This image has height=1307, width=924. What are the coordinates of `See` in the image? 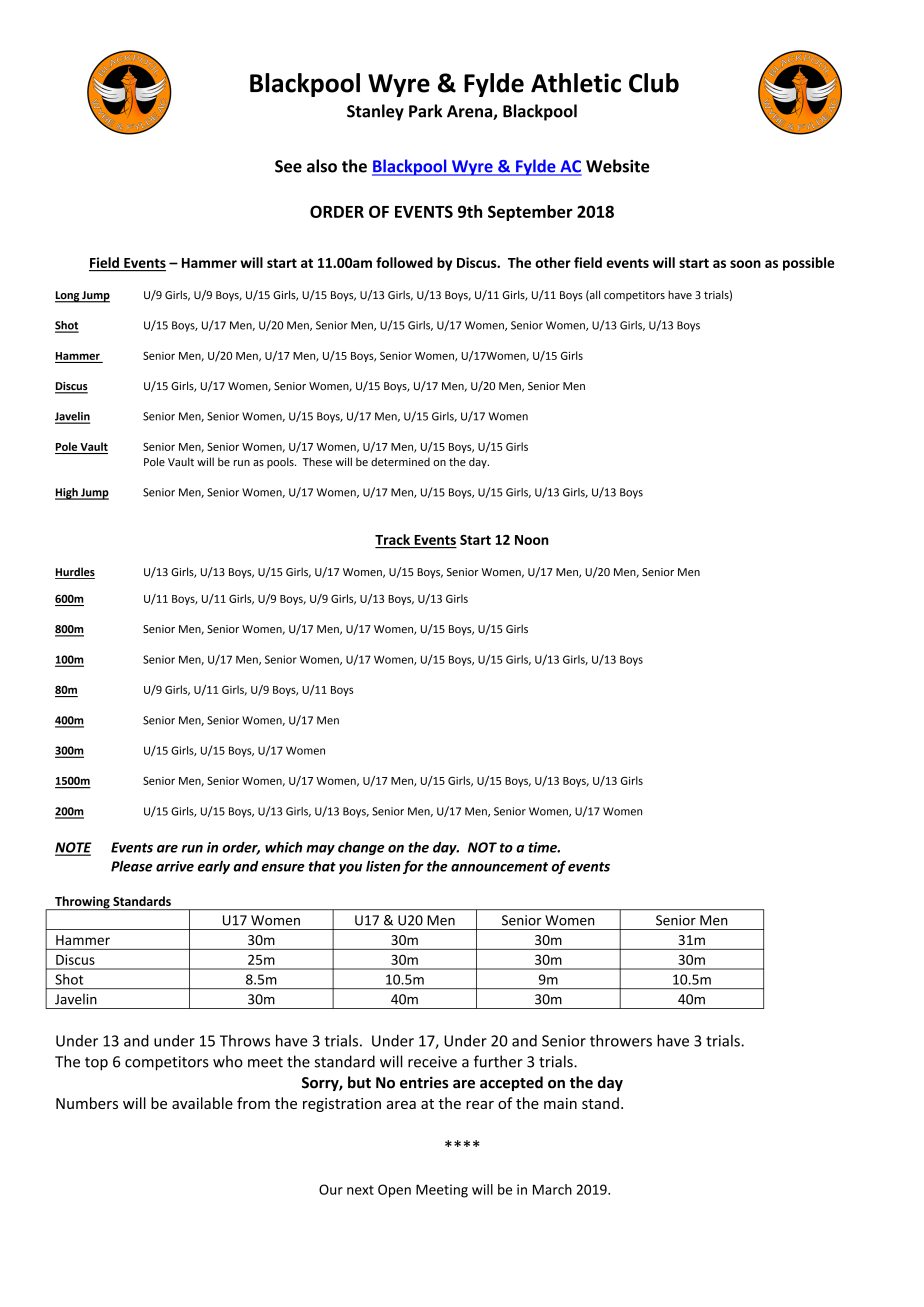 It's located at (288, 166).
